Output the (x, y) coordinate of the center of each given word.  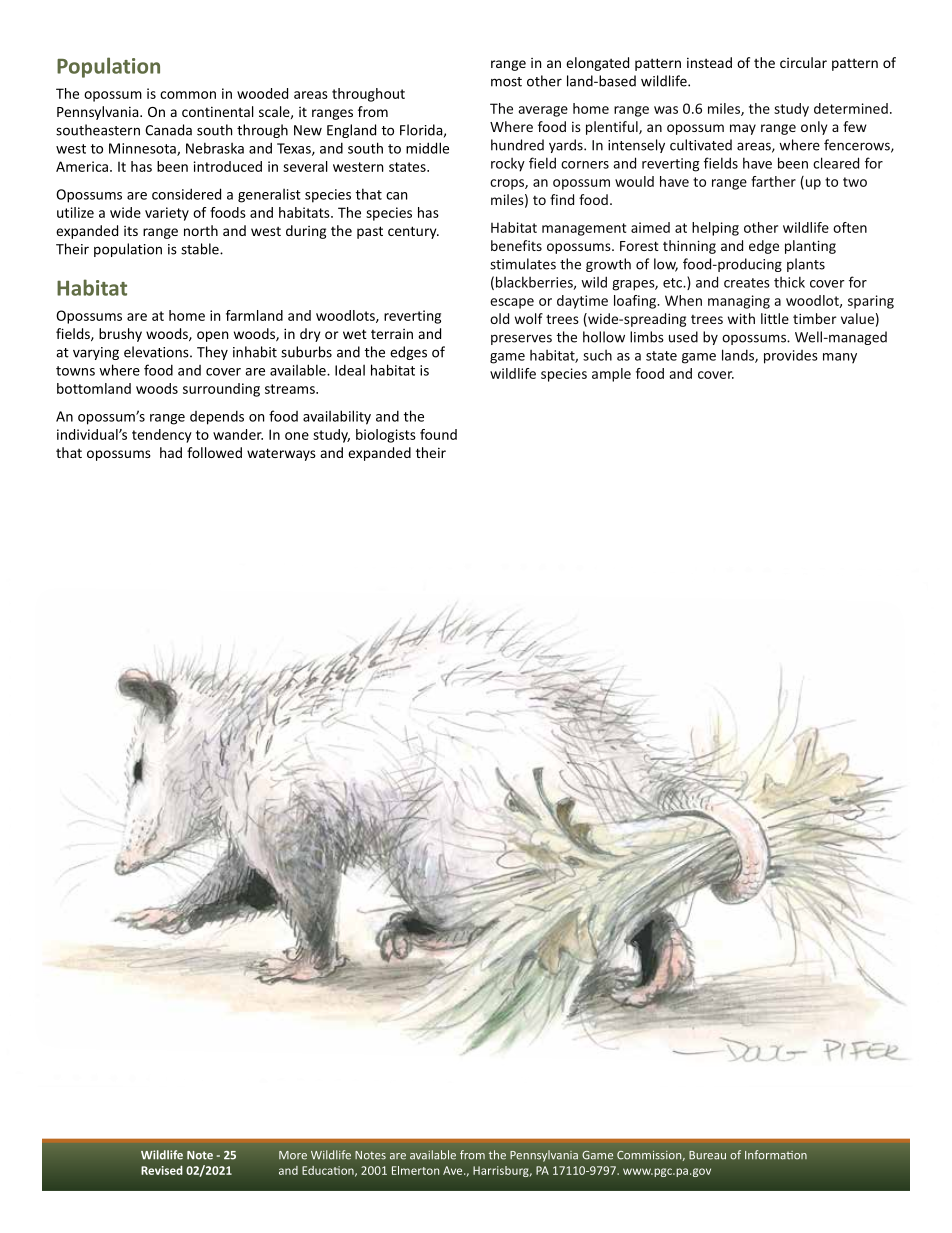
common (188, 95)
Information (776, 1155)
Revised (162, 1170)
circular (803, 62)
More (293, 1155)
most (506, 82)
